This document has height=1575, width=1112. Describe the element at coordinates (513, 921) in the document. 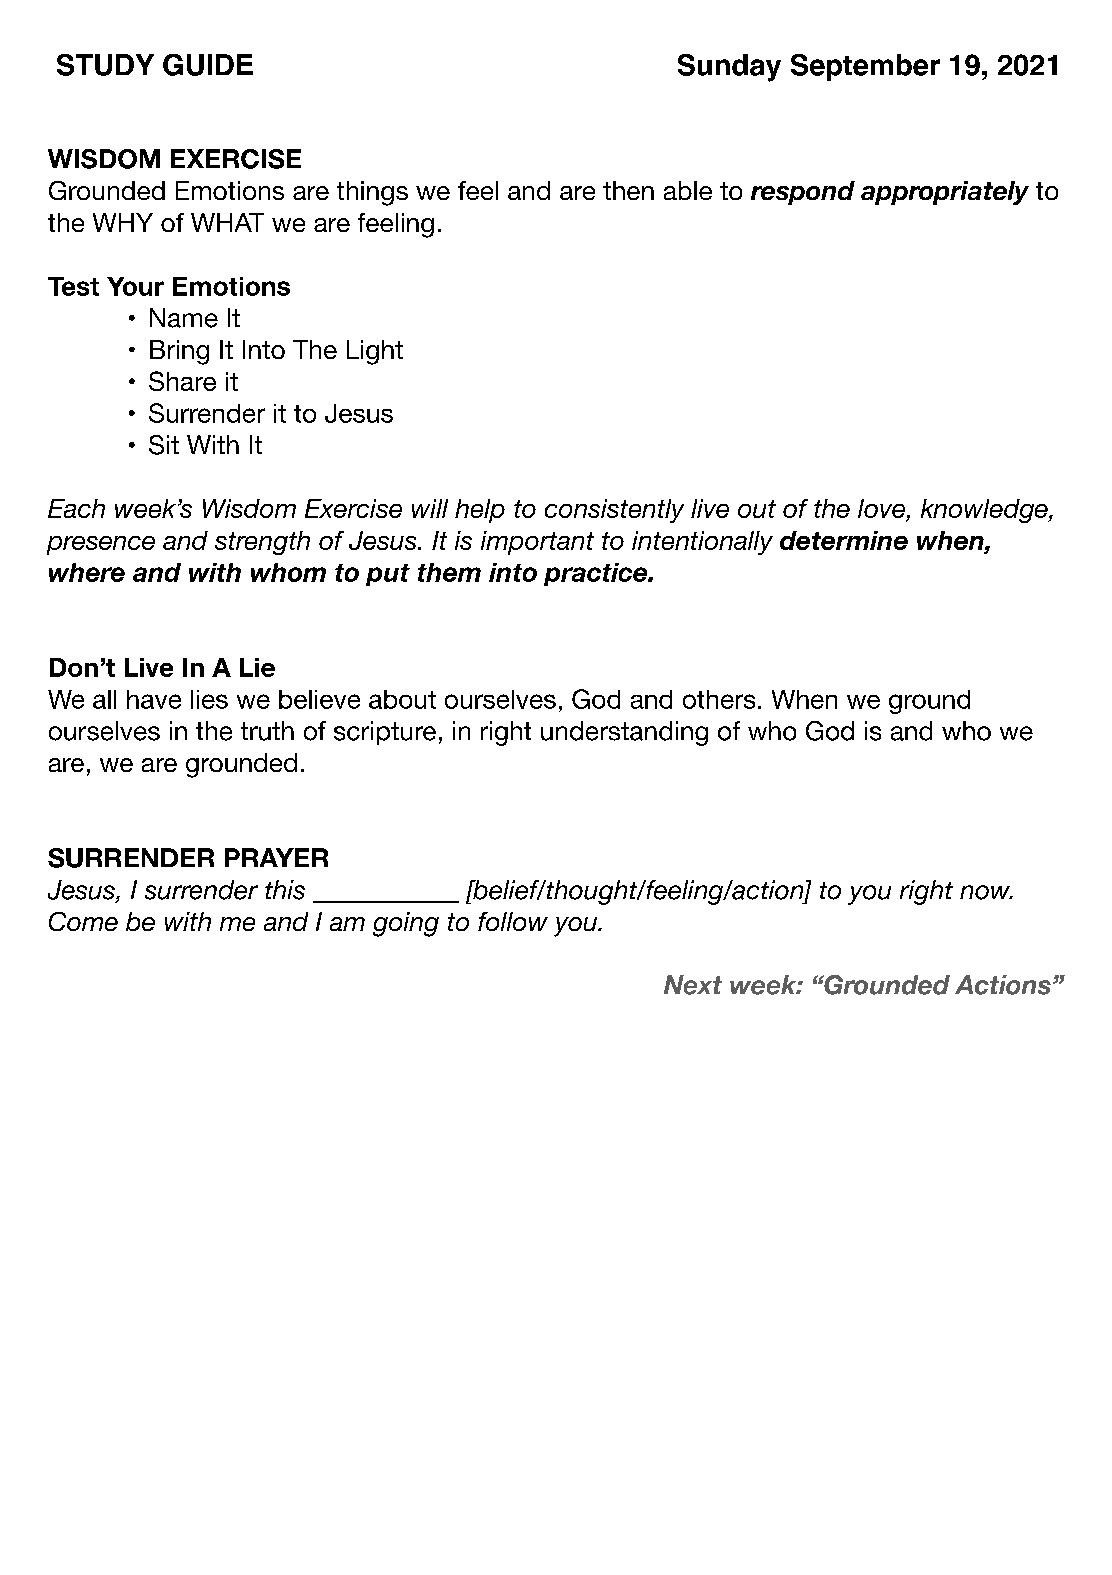

I see `follow` at that location.
